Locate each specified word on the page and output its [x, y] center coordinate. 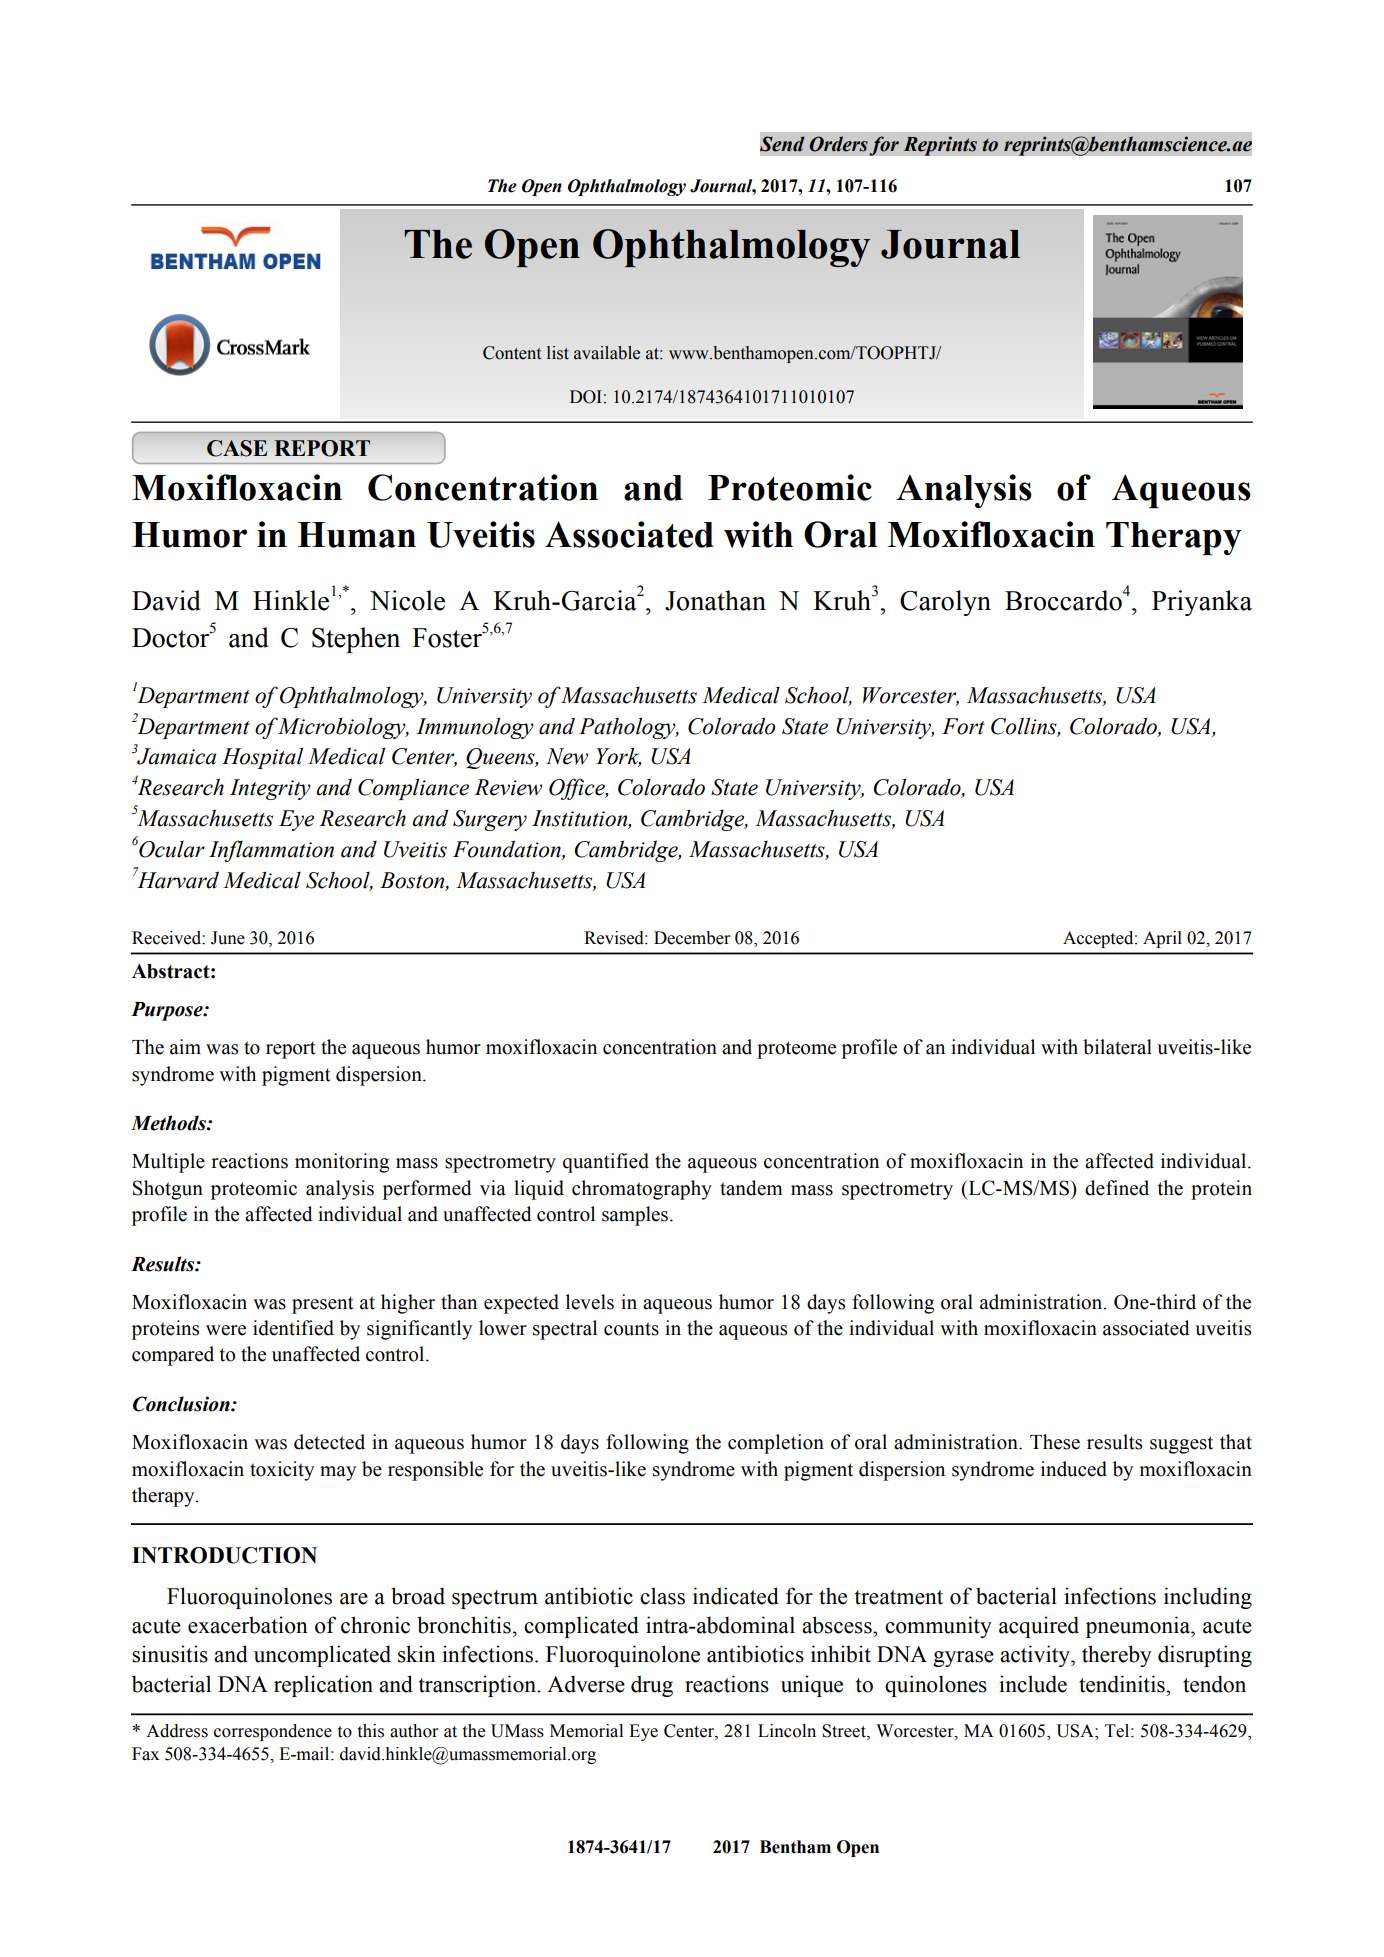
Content [512, 353]
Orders [838, 144]
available [607, 353]
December [692, 938]
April [1162, 939]
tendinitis [1123, 1684]
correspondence [273, 1732]
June [228, 938]
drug [652, 1686]
